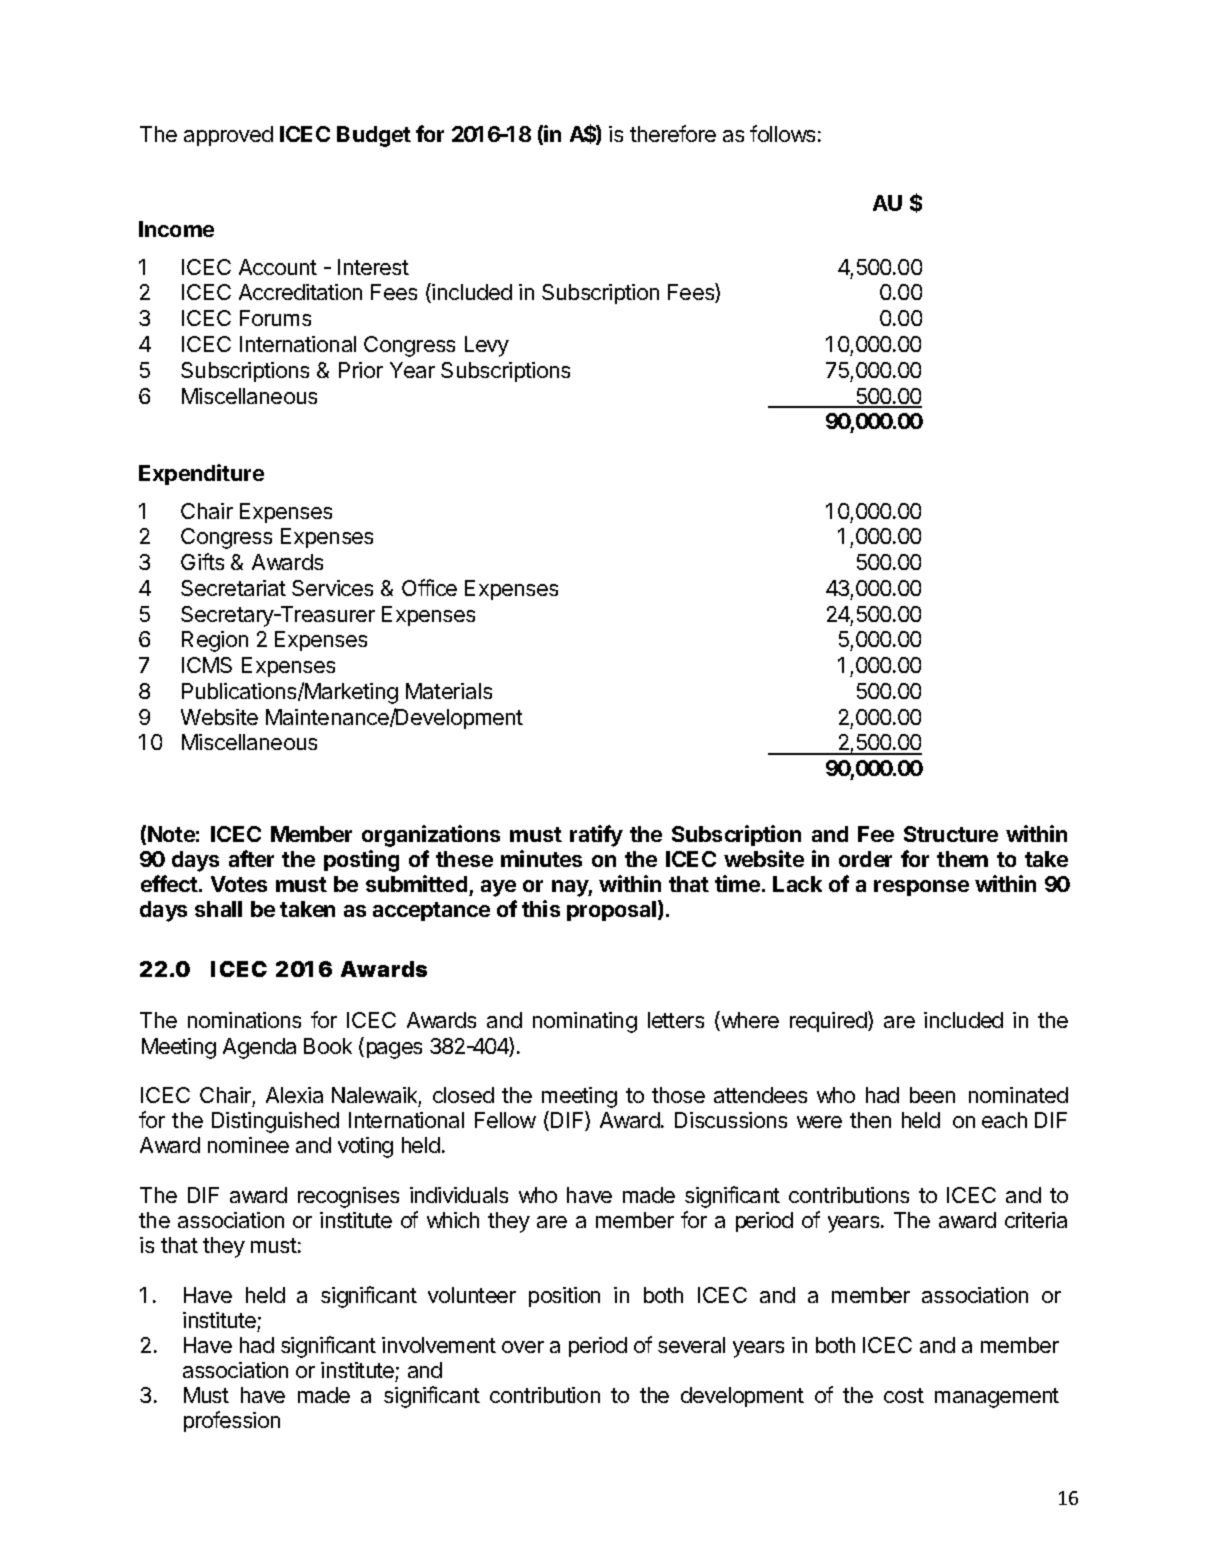 The height and width of the image is (1563, 1208). What do you see at coordinates (596, 836) in the image?
I see `ratify` at bounding box center [596, 836].
